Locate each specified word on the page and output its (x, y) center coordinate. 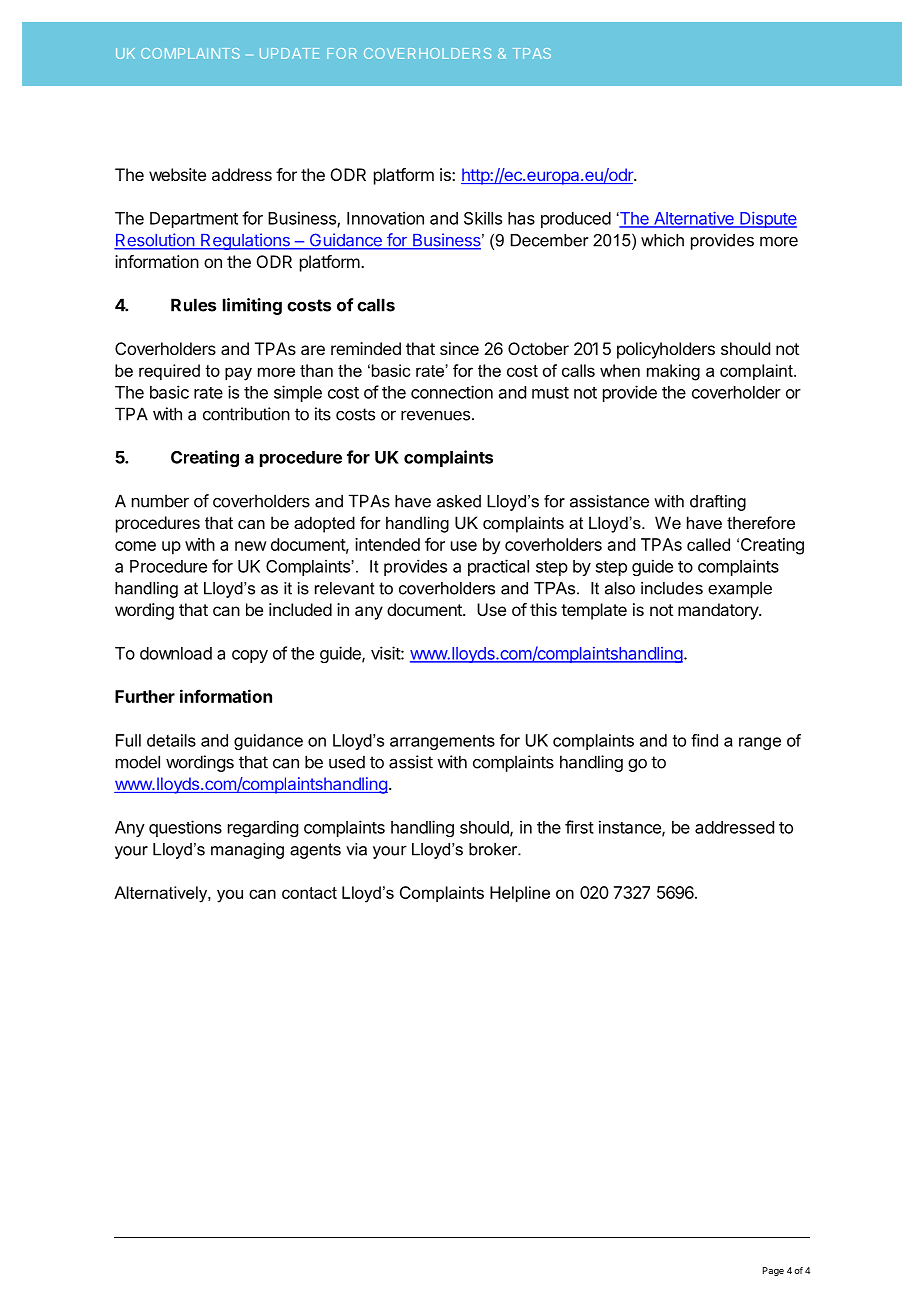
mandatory (719, 611)
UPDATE (289, 53)
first (579, 827)
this (543, 609)
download (176, 653)
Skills (483, 218)
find (704, 740)
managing (247, 851)
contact (309, 893)
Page (773, 1271)
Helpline (520, 894)
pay (238, 374)
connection (452, 392)
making (673, 372)
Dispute (767, 220)
